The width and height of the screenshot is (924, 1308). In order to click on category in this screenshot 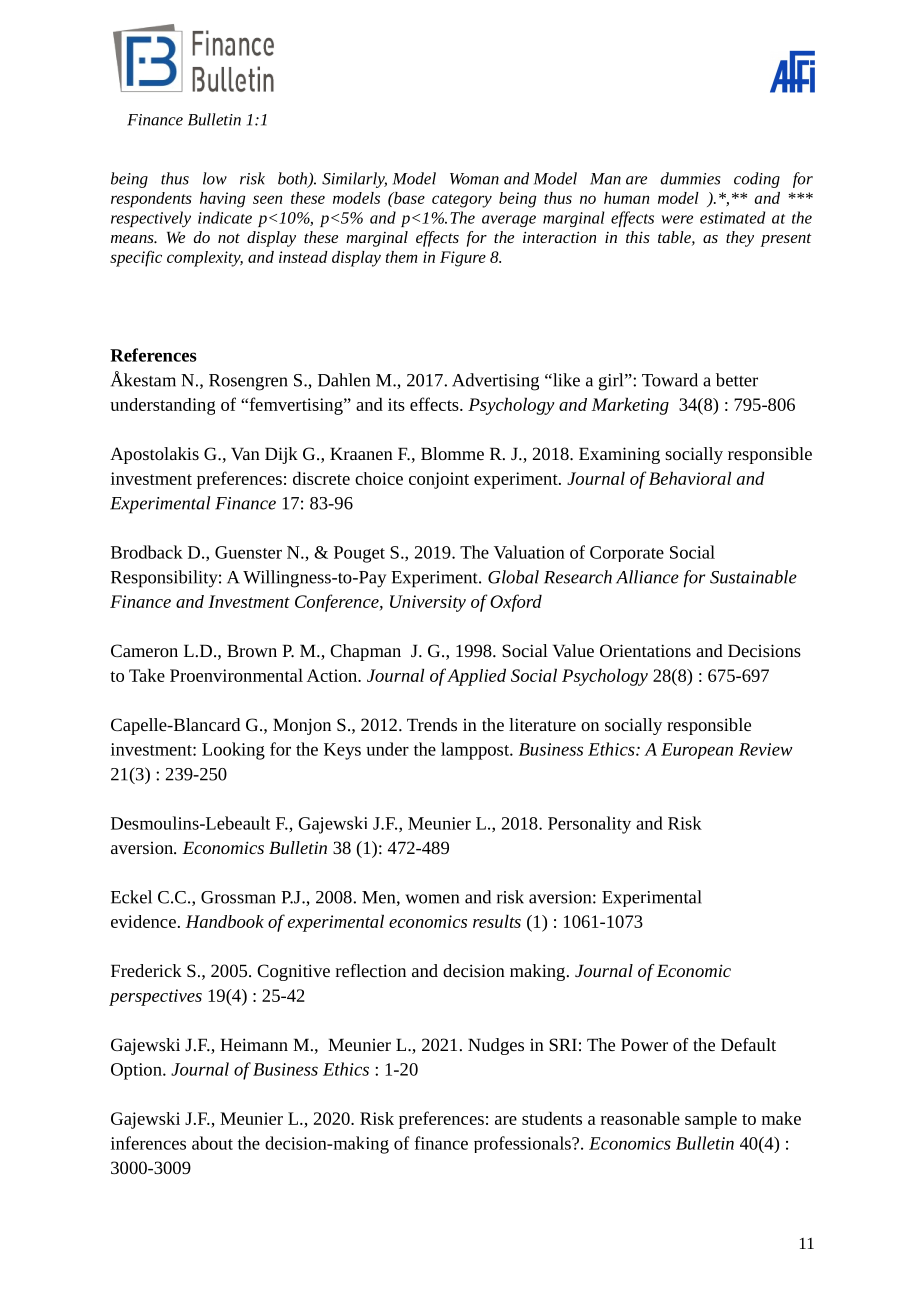, I will do `click(462, 201)`.
